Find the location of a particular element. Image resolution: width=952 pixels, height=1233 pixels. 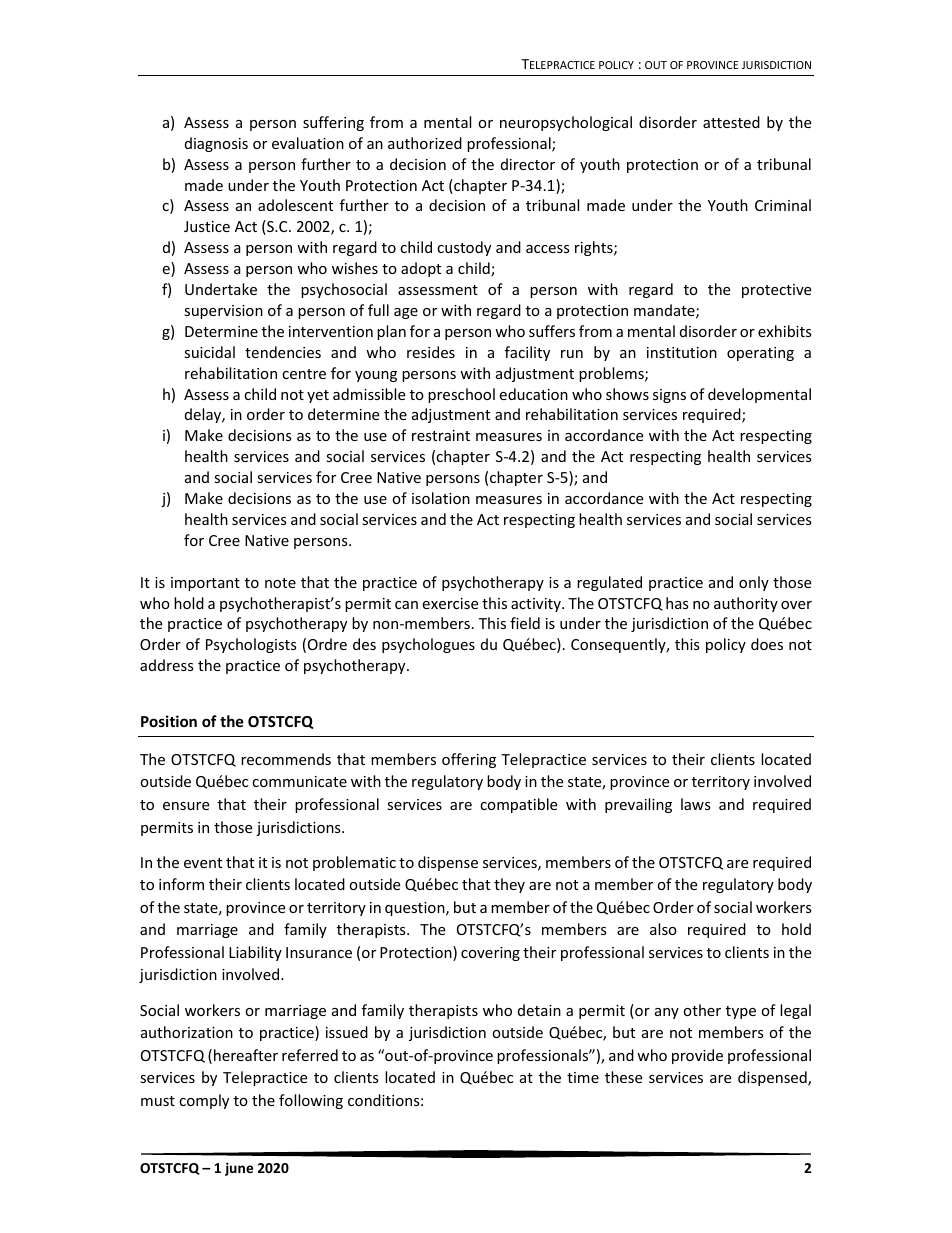

resides is located at coordinates (431, 352).
